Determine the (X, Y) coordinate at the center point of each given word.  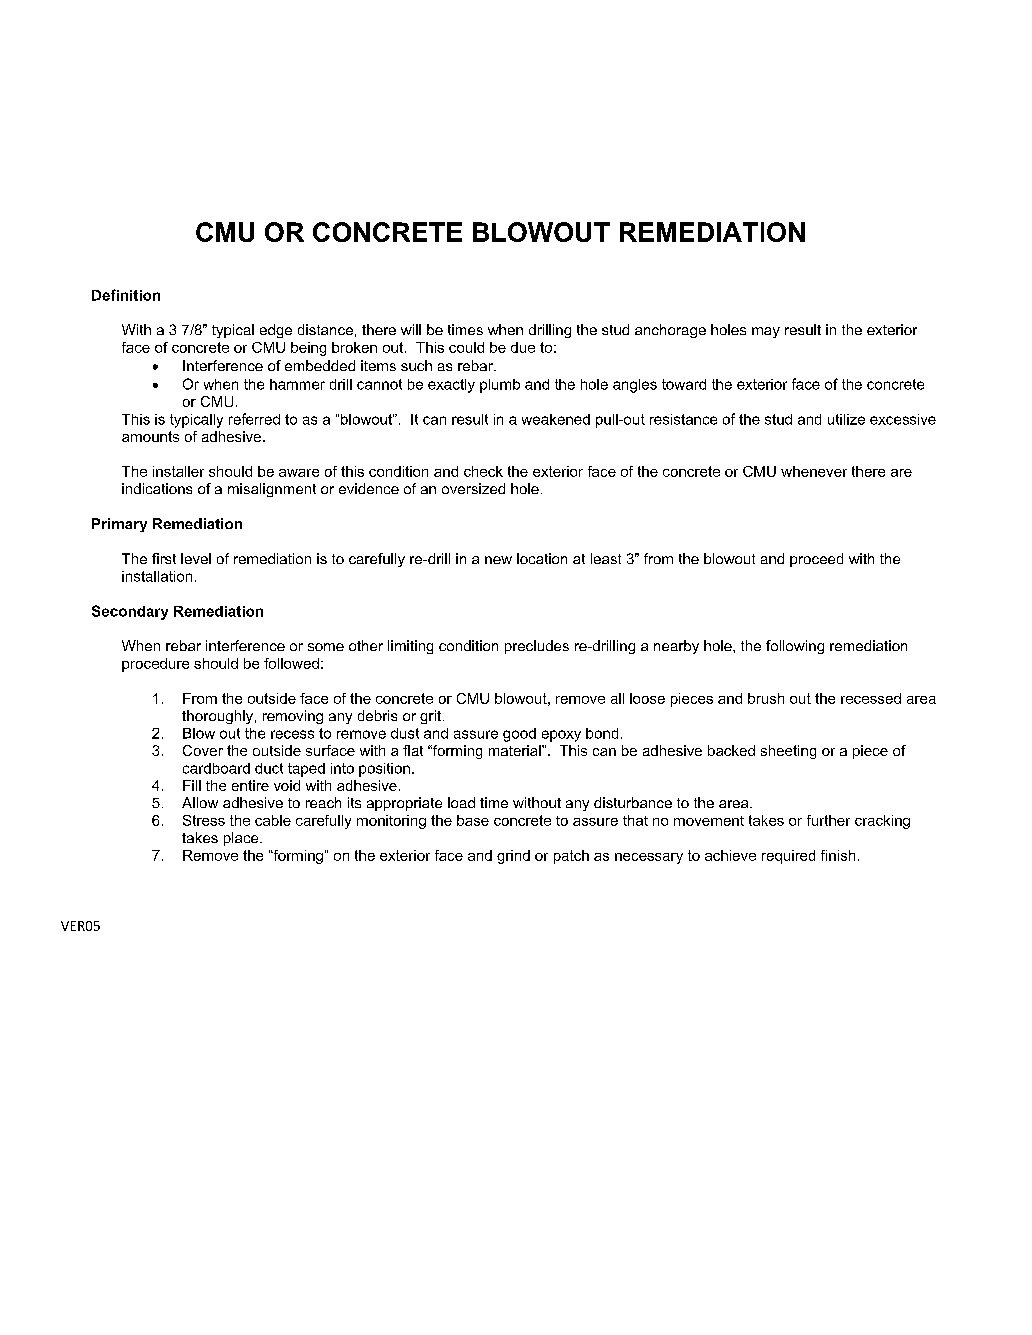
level (196, 558)
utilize (846, 419)
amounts (150, 436)
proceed (816, 560)
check (483, 471)
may (766, 332)
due (523, 347)
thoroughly (217, 717)
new (498, 560)
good (519, 735)
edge (276, 331)
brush (766, 698)
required (788, 857)
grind (513, 857)
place (242, 839)
